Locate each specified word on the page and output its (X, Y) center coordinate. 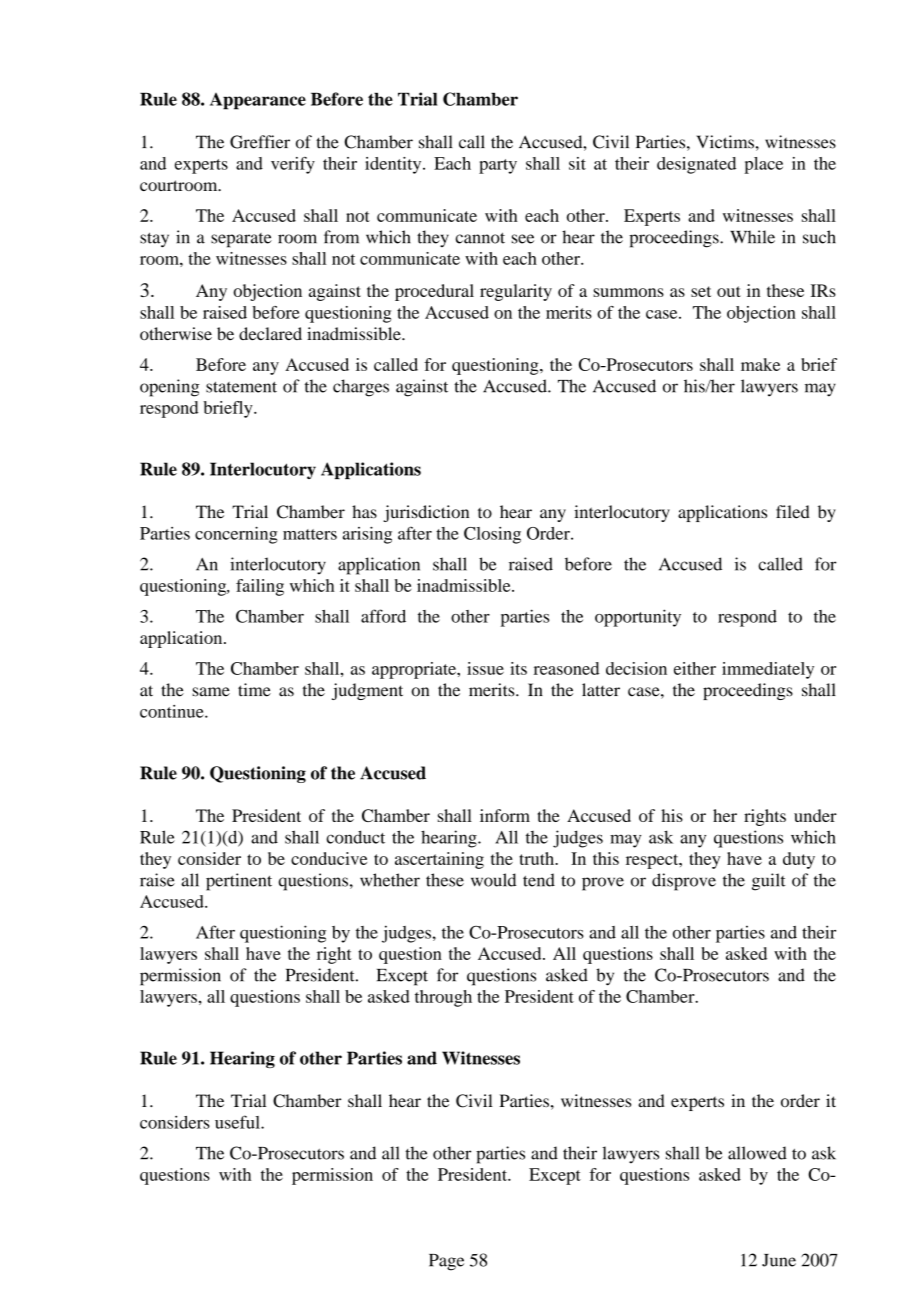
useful (238, 1122)
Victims (725, 142)
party (498, 166)
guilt (769, 882)
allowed (757, 1153)
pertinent (239, 882)
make (760, 364)
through (443, 998)
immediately (768, 670)
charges (361, 388)
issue (485, 668)
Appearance (258, 101)
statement (241, 387)
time (254, 690)
